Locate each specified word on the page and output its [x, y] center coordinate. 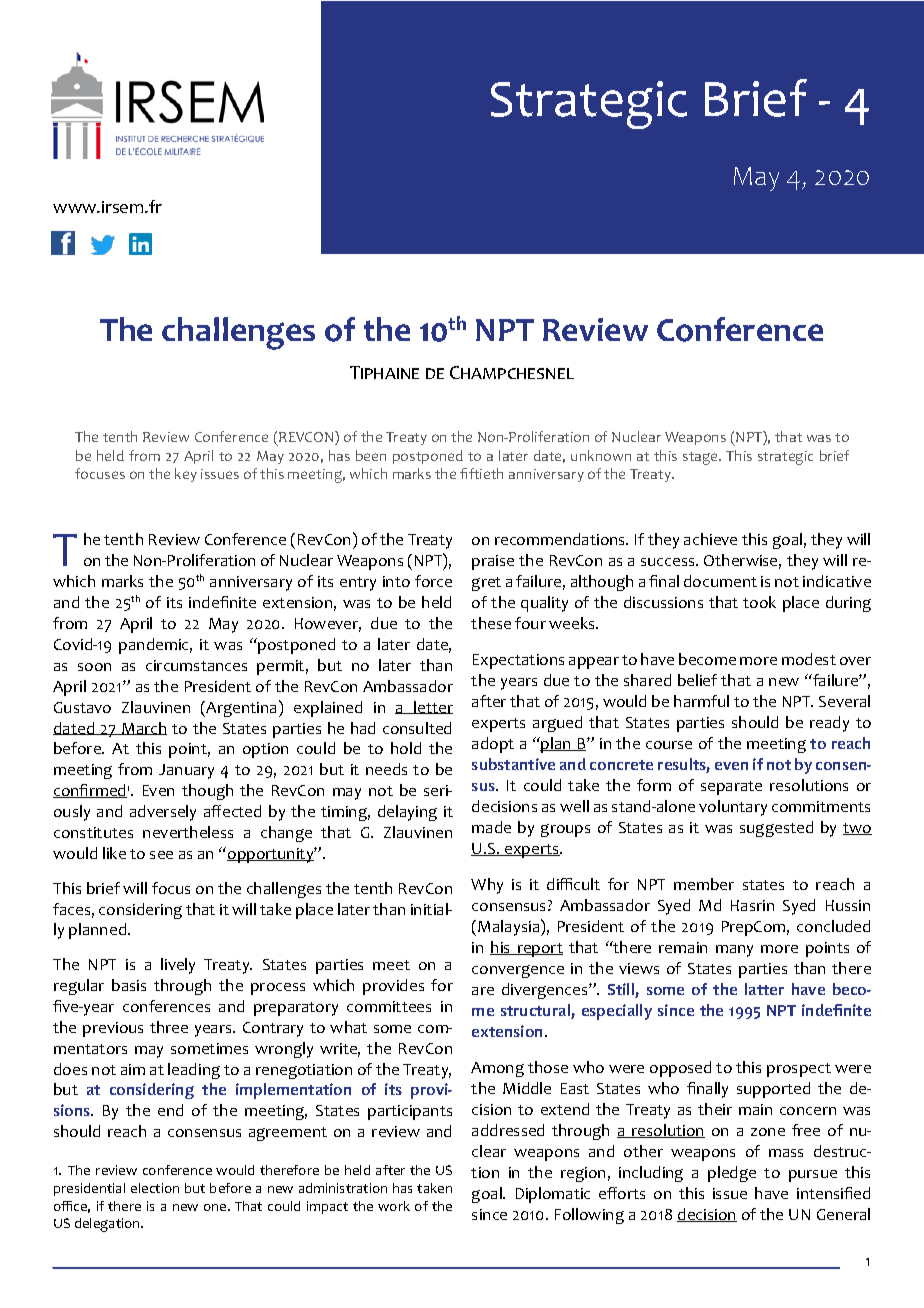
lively [178, 966]
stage [701, 458]
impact [327, 1207]
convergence [518, 971]
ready [829, 724]
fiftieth [481, 473]
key [186, 475]
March [143, 728]
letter [432, 707]
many [734, 951]
